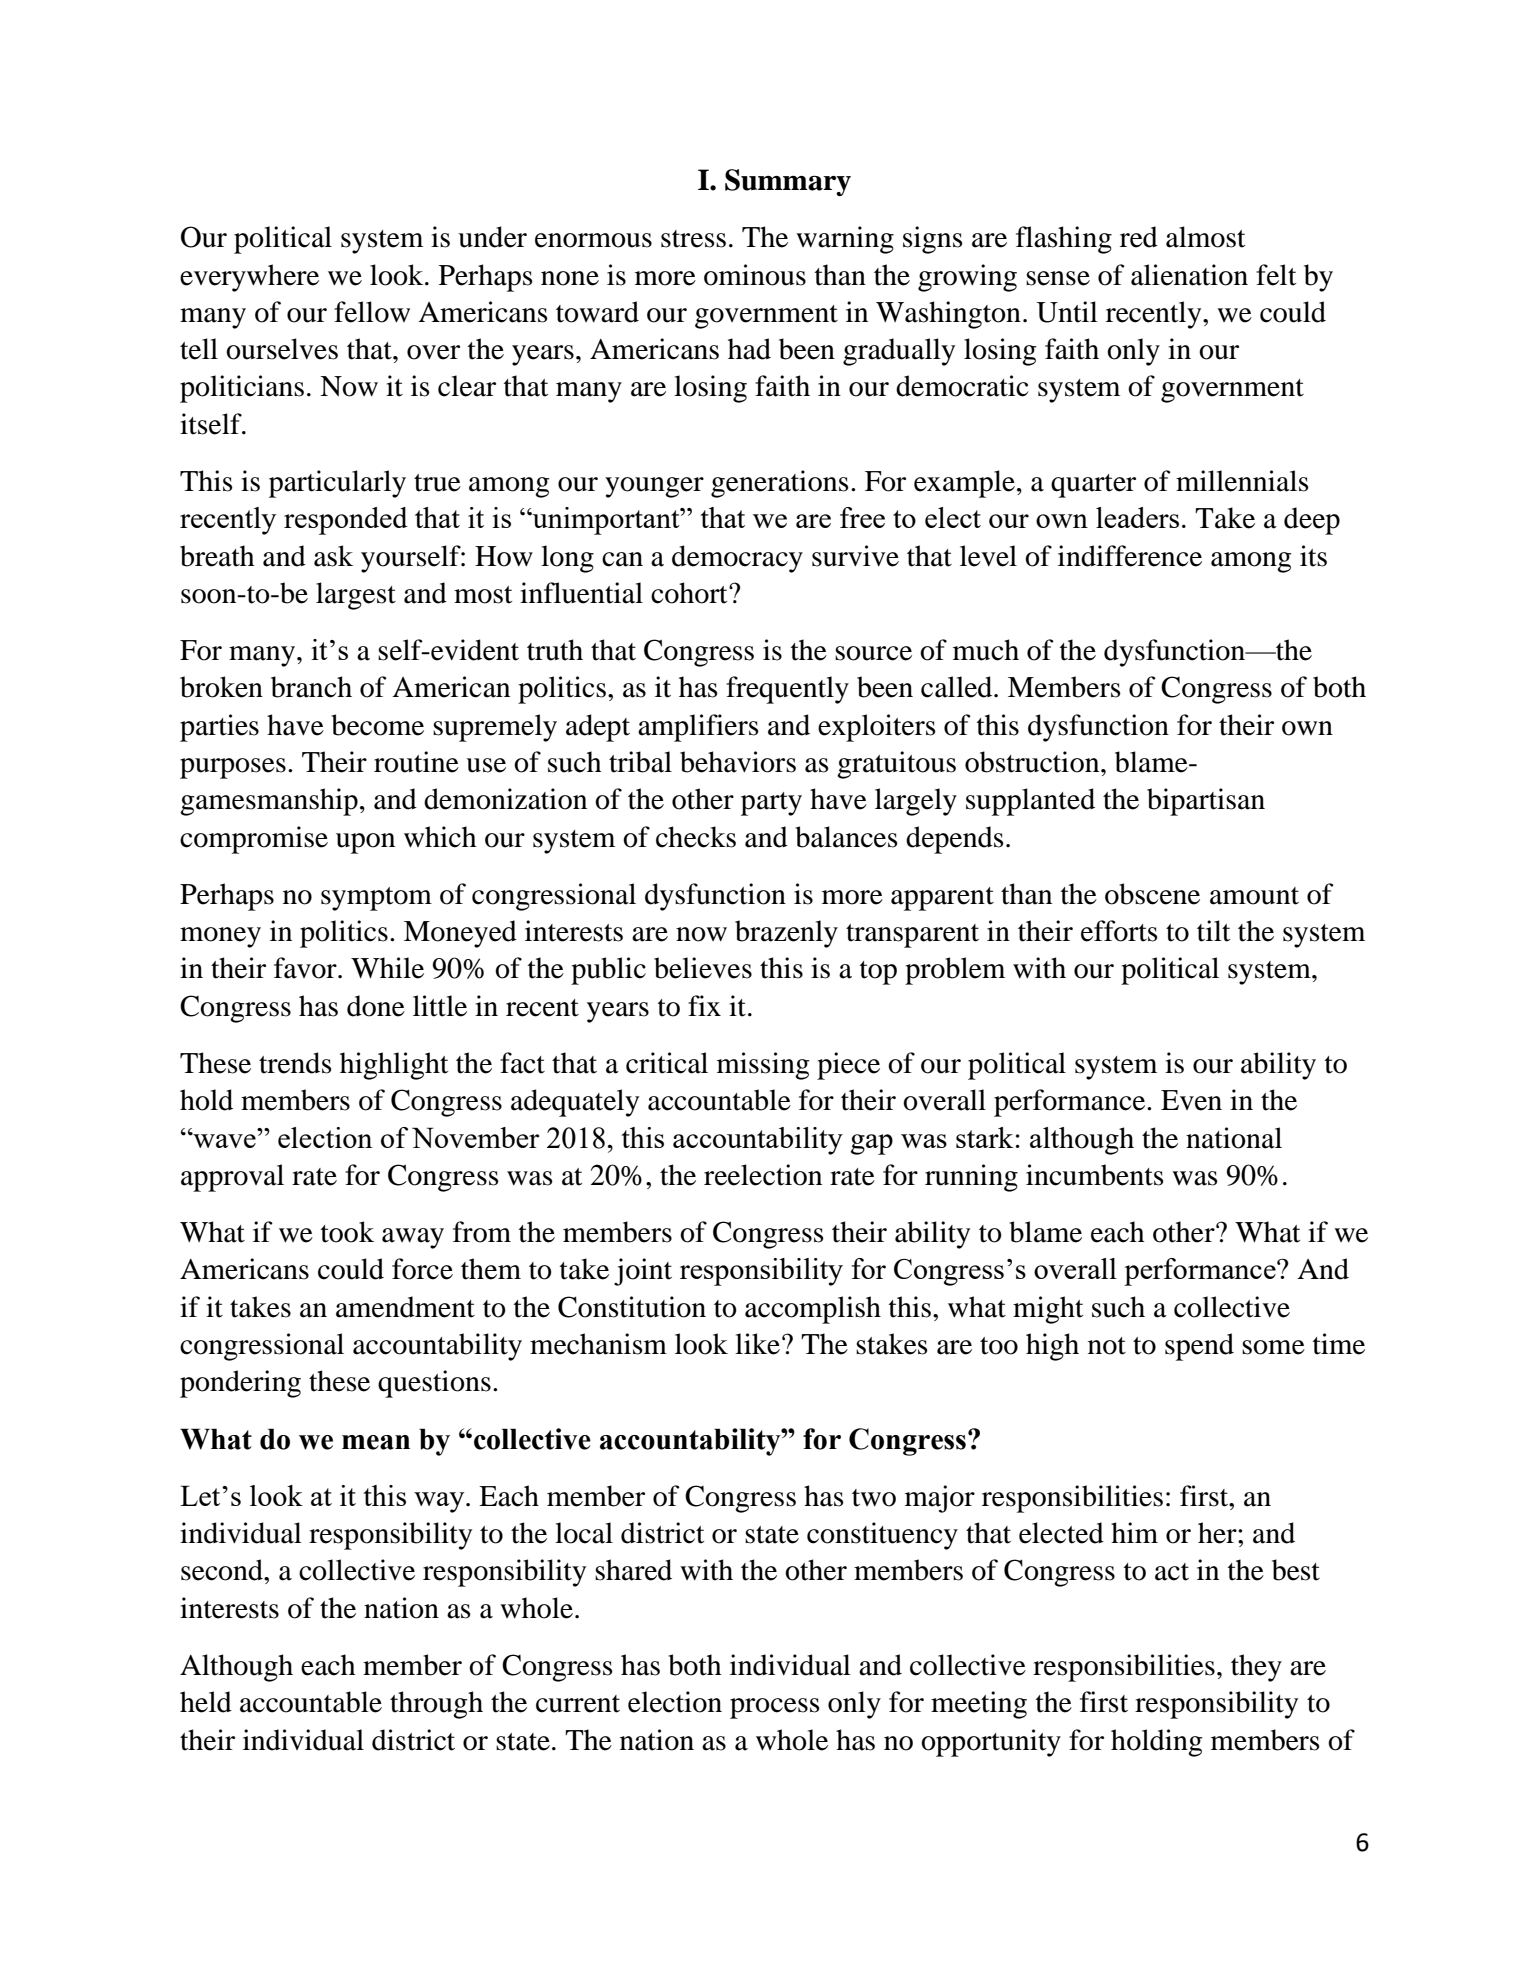 This image has height=1982, width=1531. What do you see at coordinates (755, 275) in the image?
I see `ominous` at bounding box center [755, 275].
